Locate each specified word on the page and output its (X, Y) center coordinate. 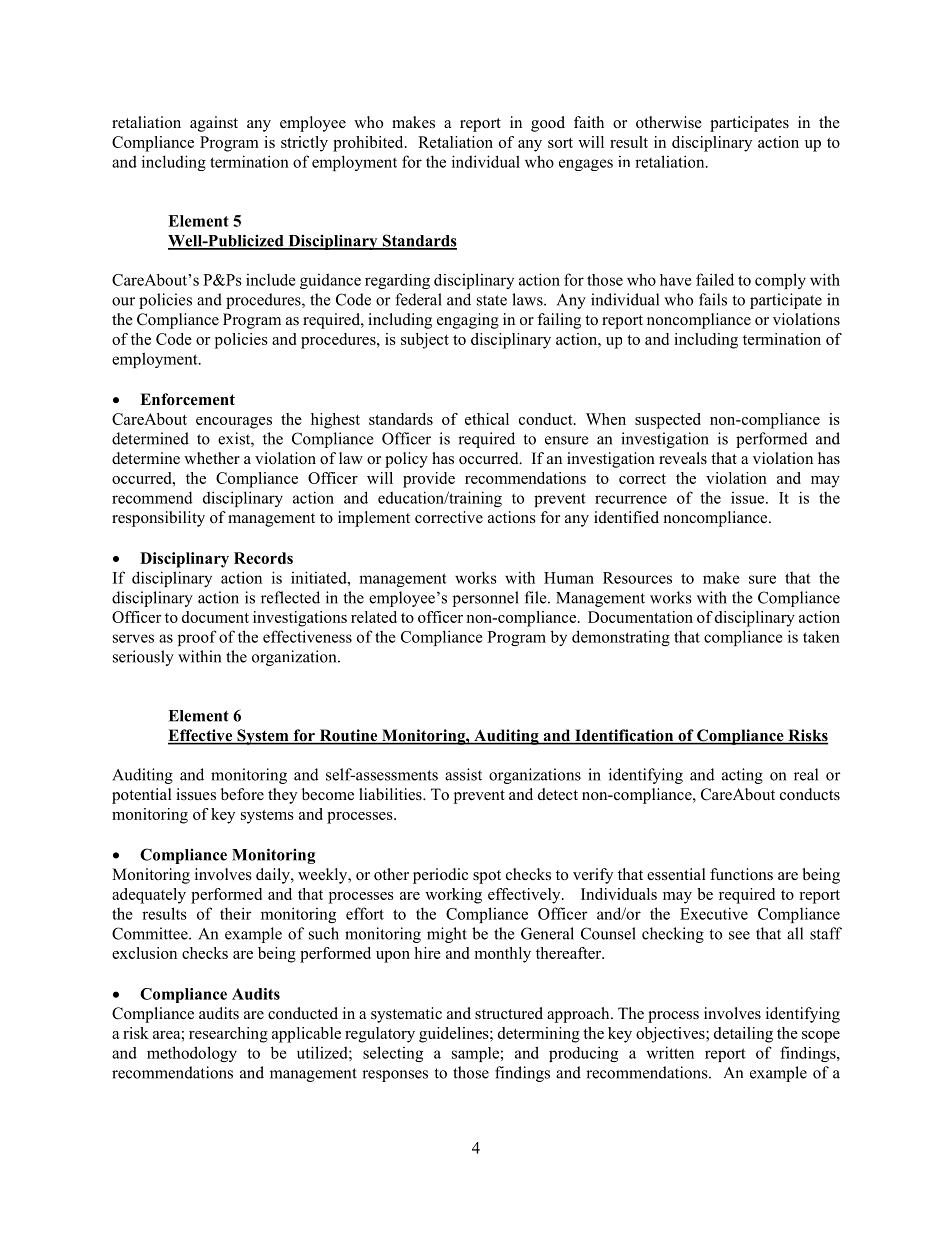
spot (487, 877)
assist (463, 774)
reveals (683, 458)
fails (713, 299)
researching (228, 1035)
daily (274, 876)
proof (197, 638)
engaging (468, 321)
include (271, 280)
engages (586, 165)
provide (429, 480)
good (548, 124)
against (214, 124)
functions (741, 874)
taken (821, 636)
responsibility (158, 519)
